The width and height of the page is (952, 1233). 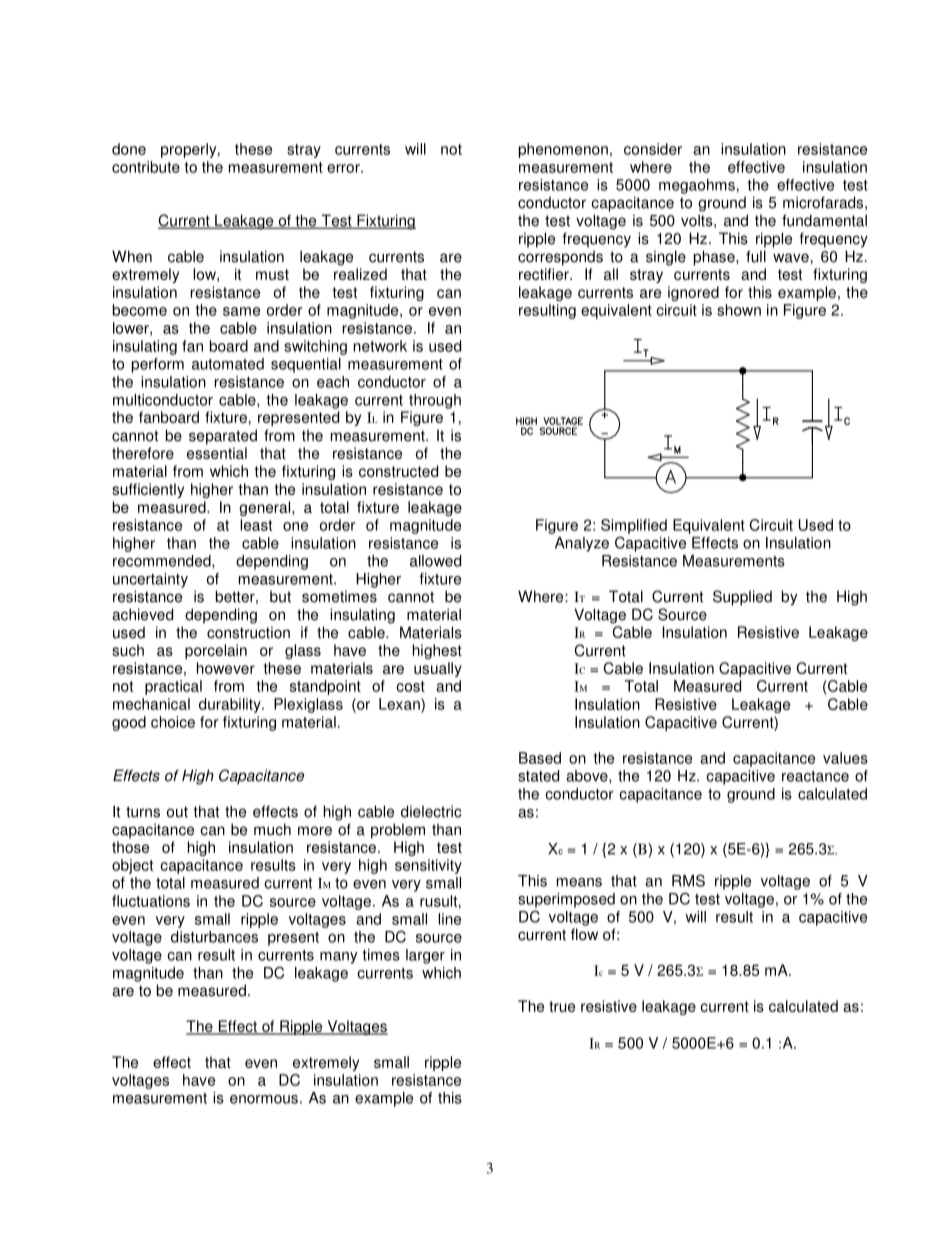 What do you see at coordinates (435, 401) in the page?
I see `through` at bounding box center [435, 401].
